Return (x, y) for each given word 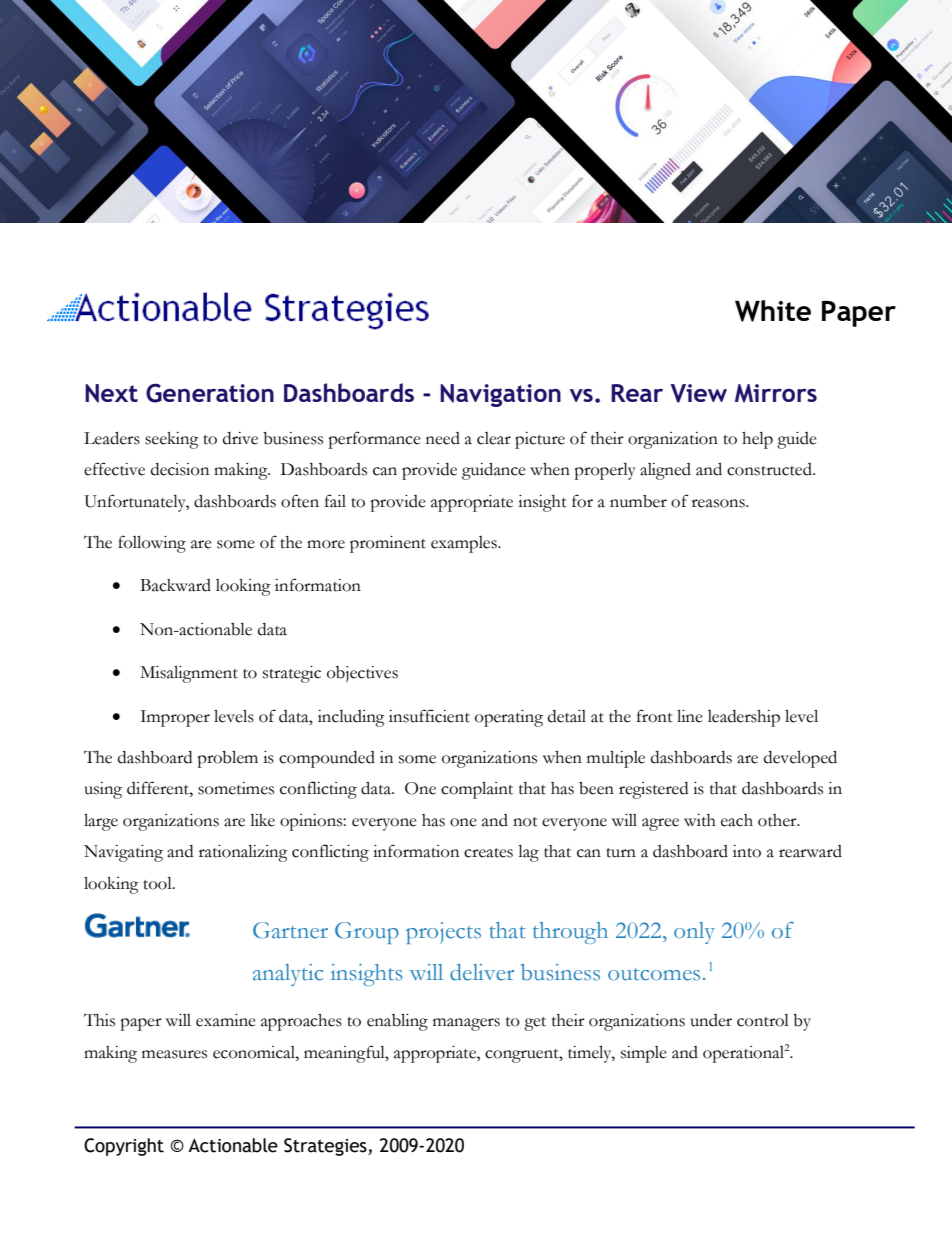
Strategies (326, 1147)
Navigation (500, 395)
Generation (210, 393)
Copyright (124, 1147)
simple (644, 1054)
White (773, 311)
